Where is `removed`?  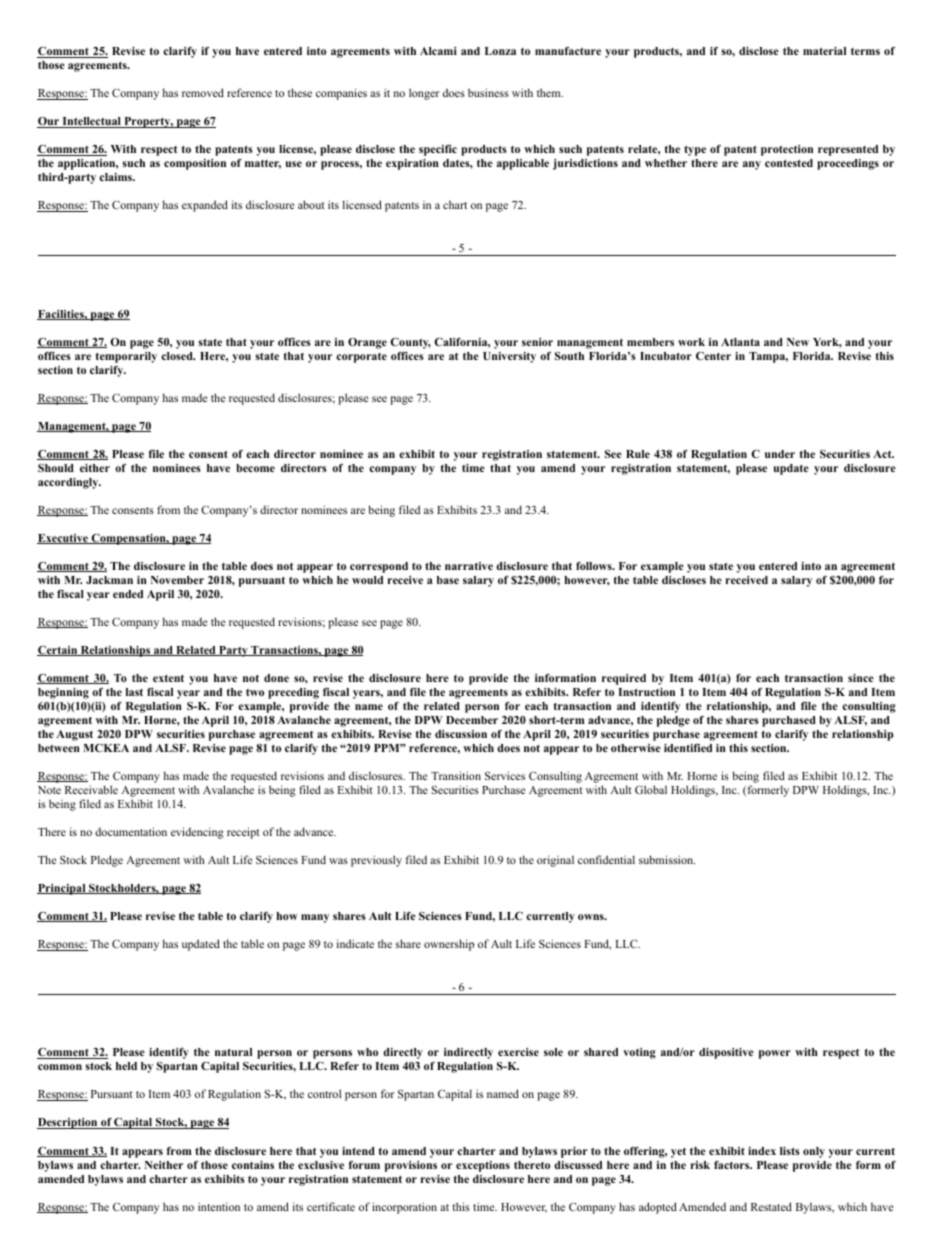 removed is located at coordinates (203, 92).
